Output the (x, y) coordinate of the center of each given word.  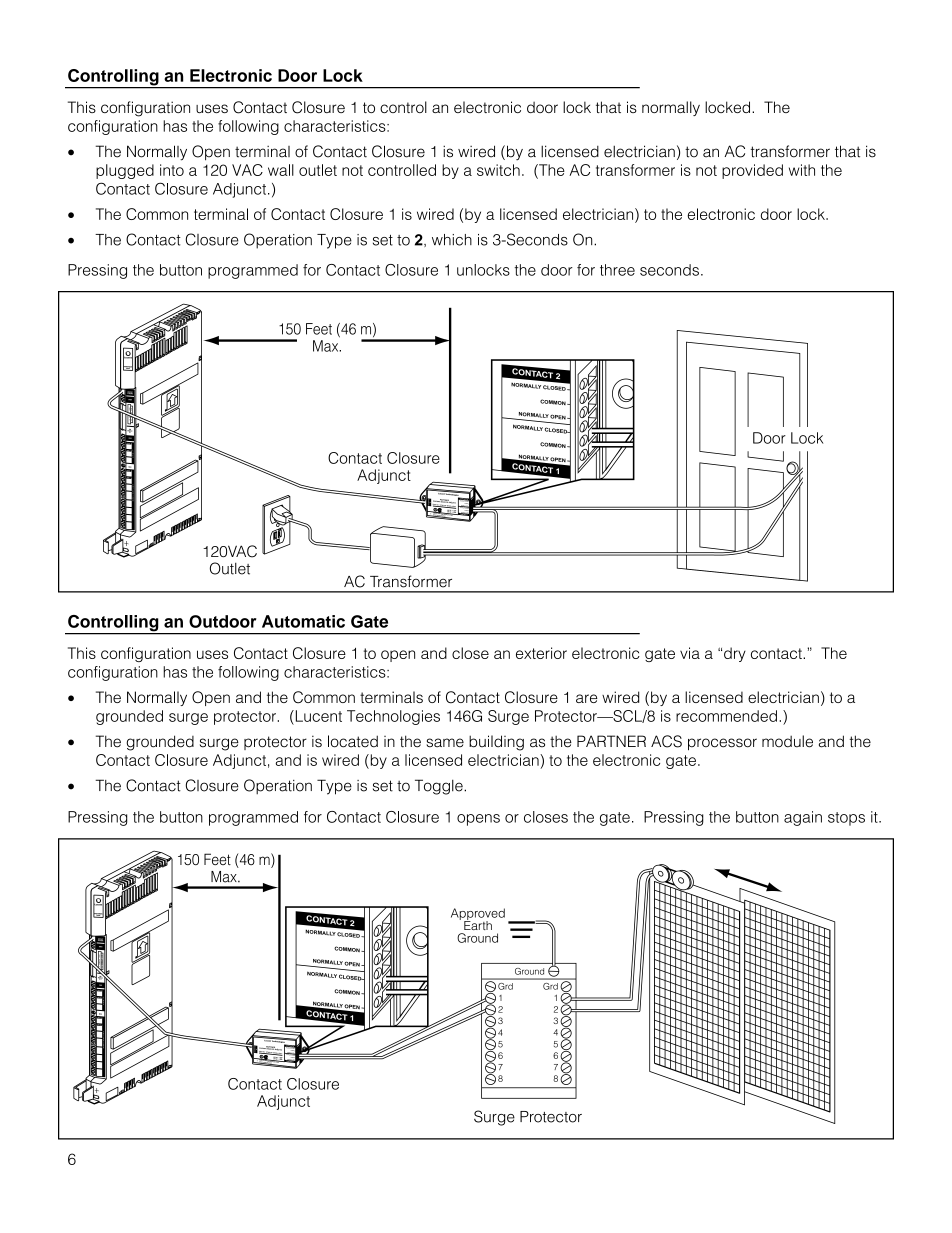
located (353, 741)
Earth (478, 924)
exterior (541, 653)
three (617, 270)
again (803, 818)
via (690, 653)
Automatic (303, 621)
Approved (478, 915)
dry (735, 654)
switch (498, 170)
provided (752, 171)
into (172, 170)
